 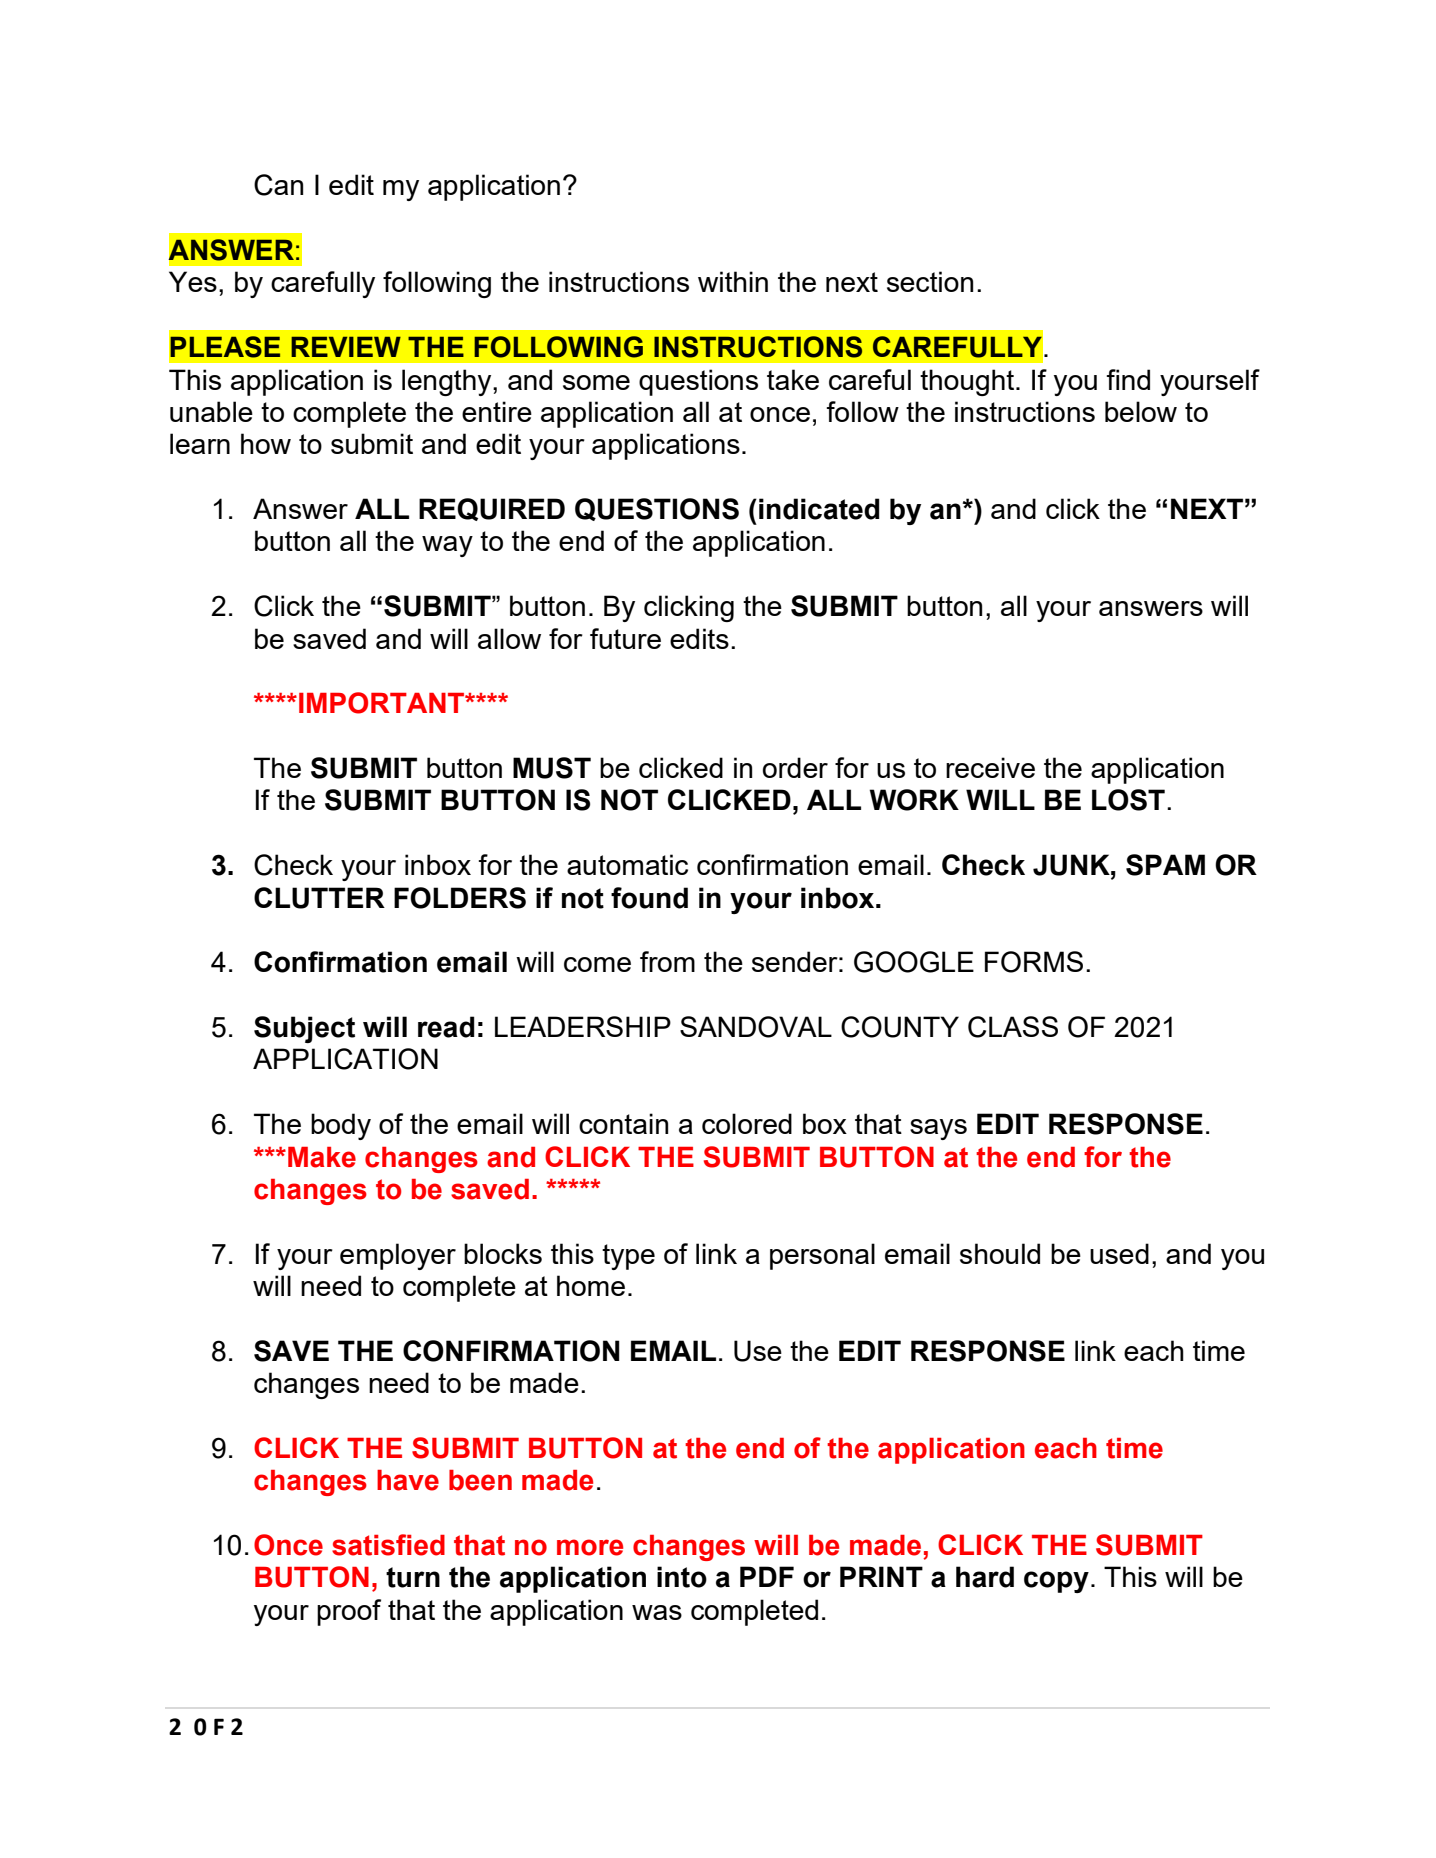 I want to click on copy, so click(x=1056, y=1582).
